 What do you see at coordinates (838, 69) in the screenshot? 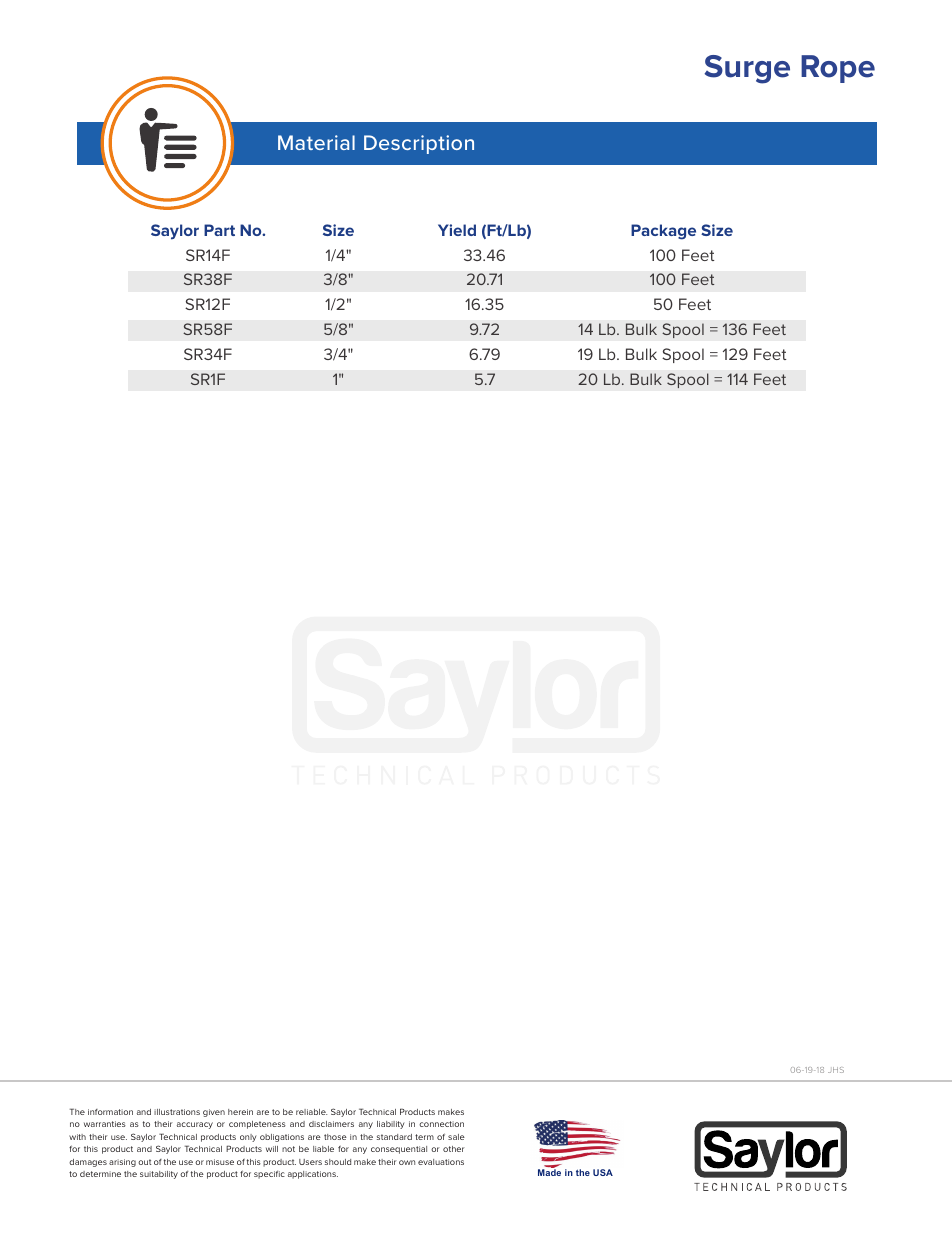
I see `Rope` at bounding box center [838, 69].
